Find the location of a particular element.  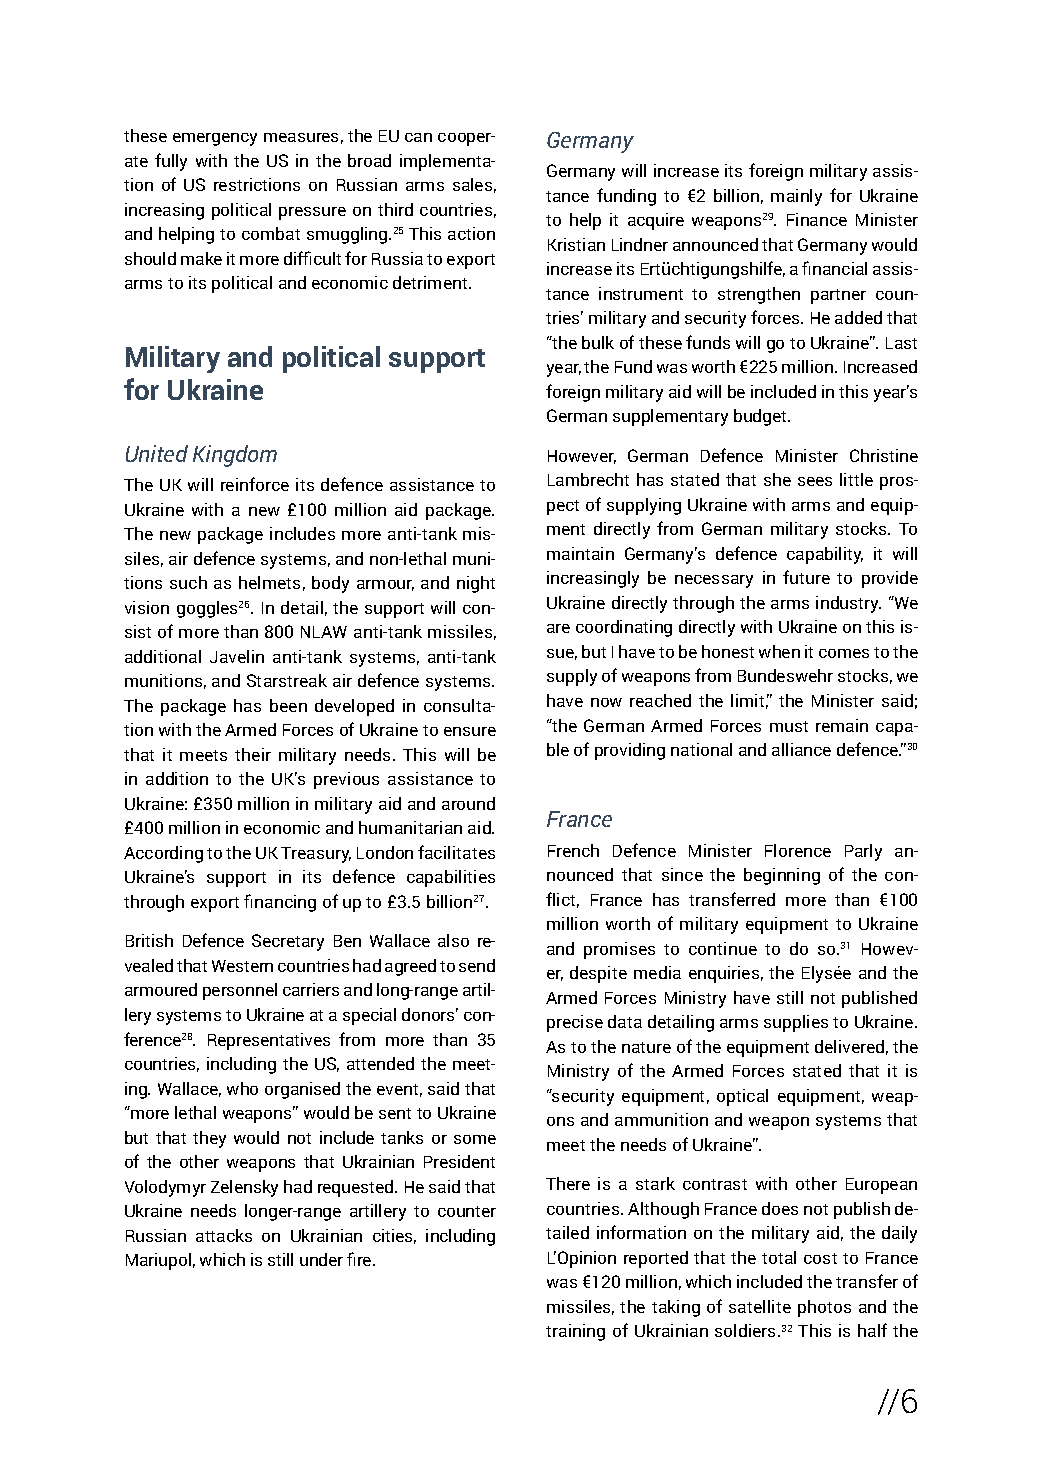

mainly is located at coordinates (796, 197).
